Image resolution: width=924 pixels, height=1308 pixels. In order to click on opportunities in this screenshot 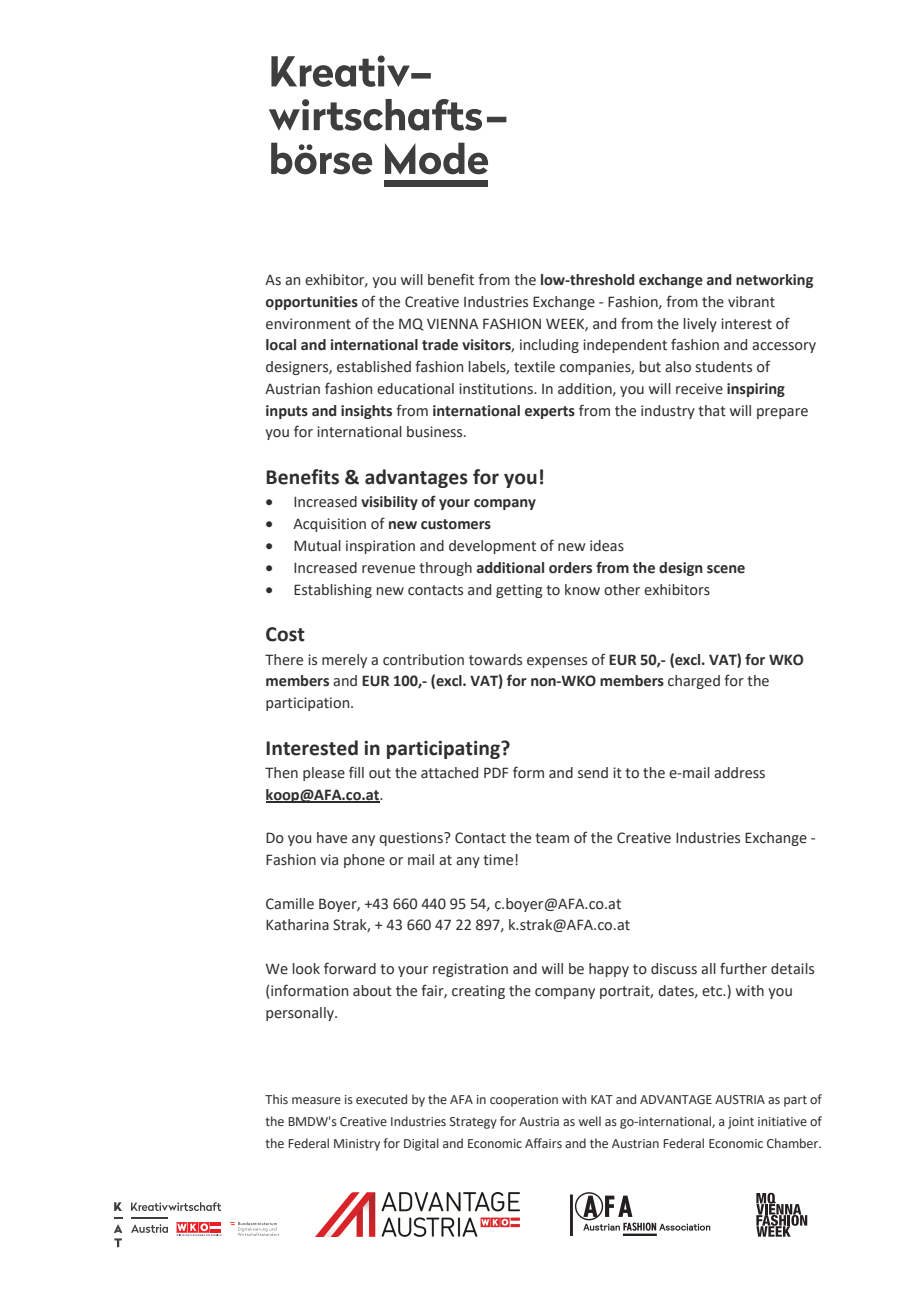, I will do `click(312, 303)`.
